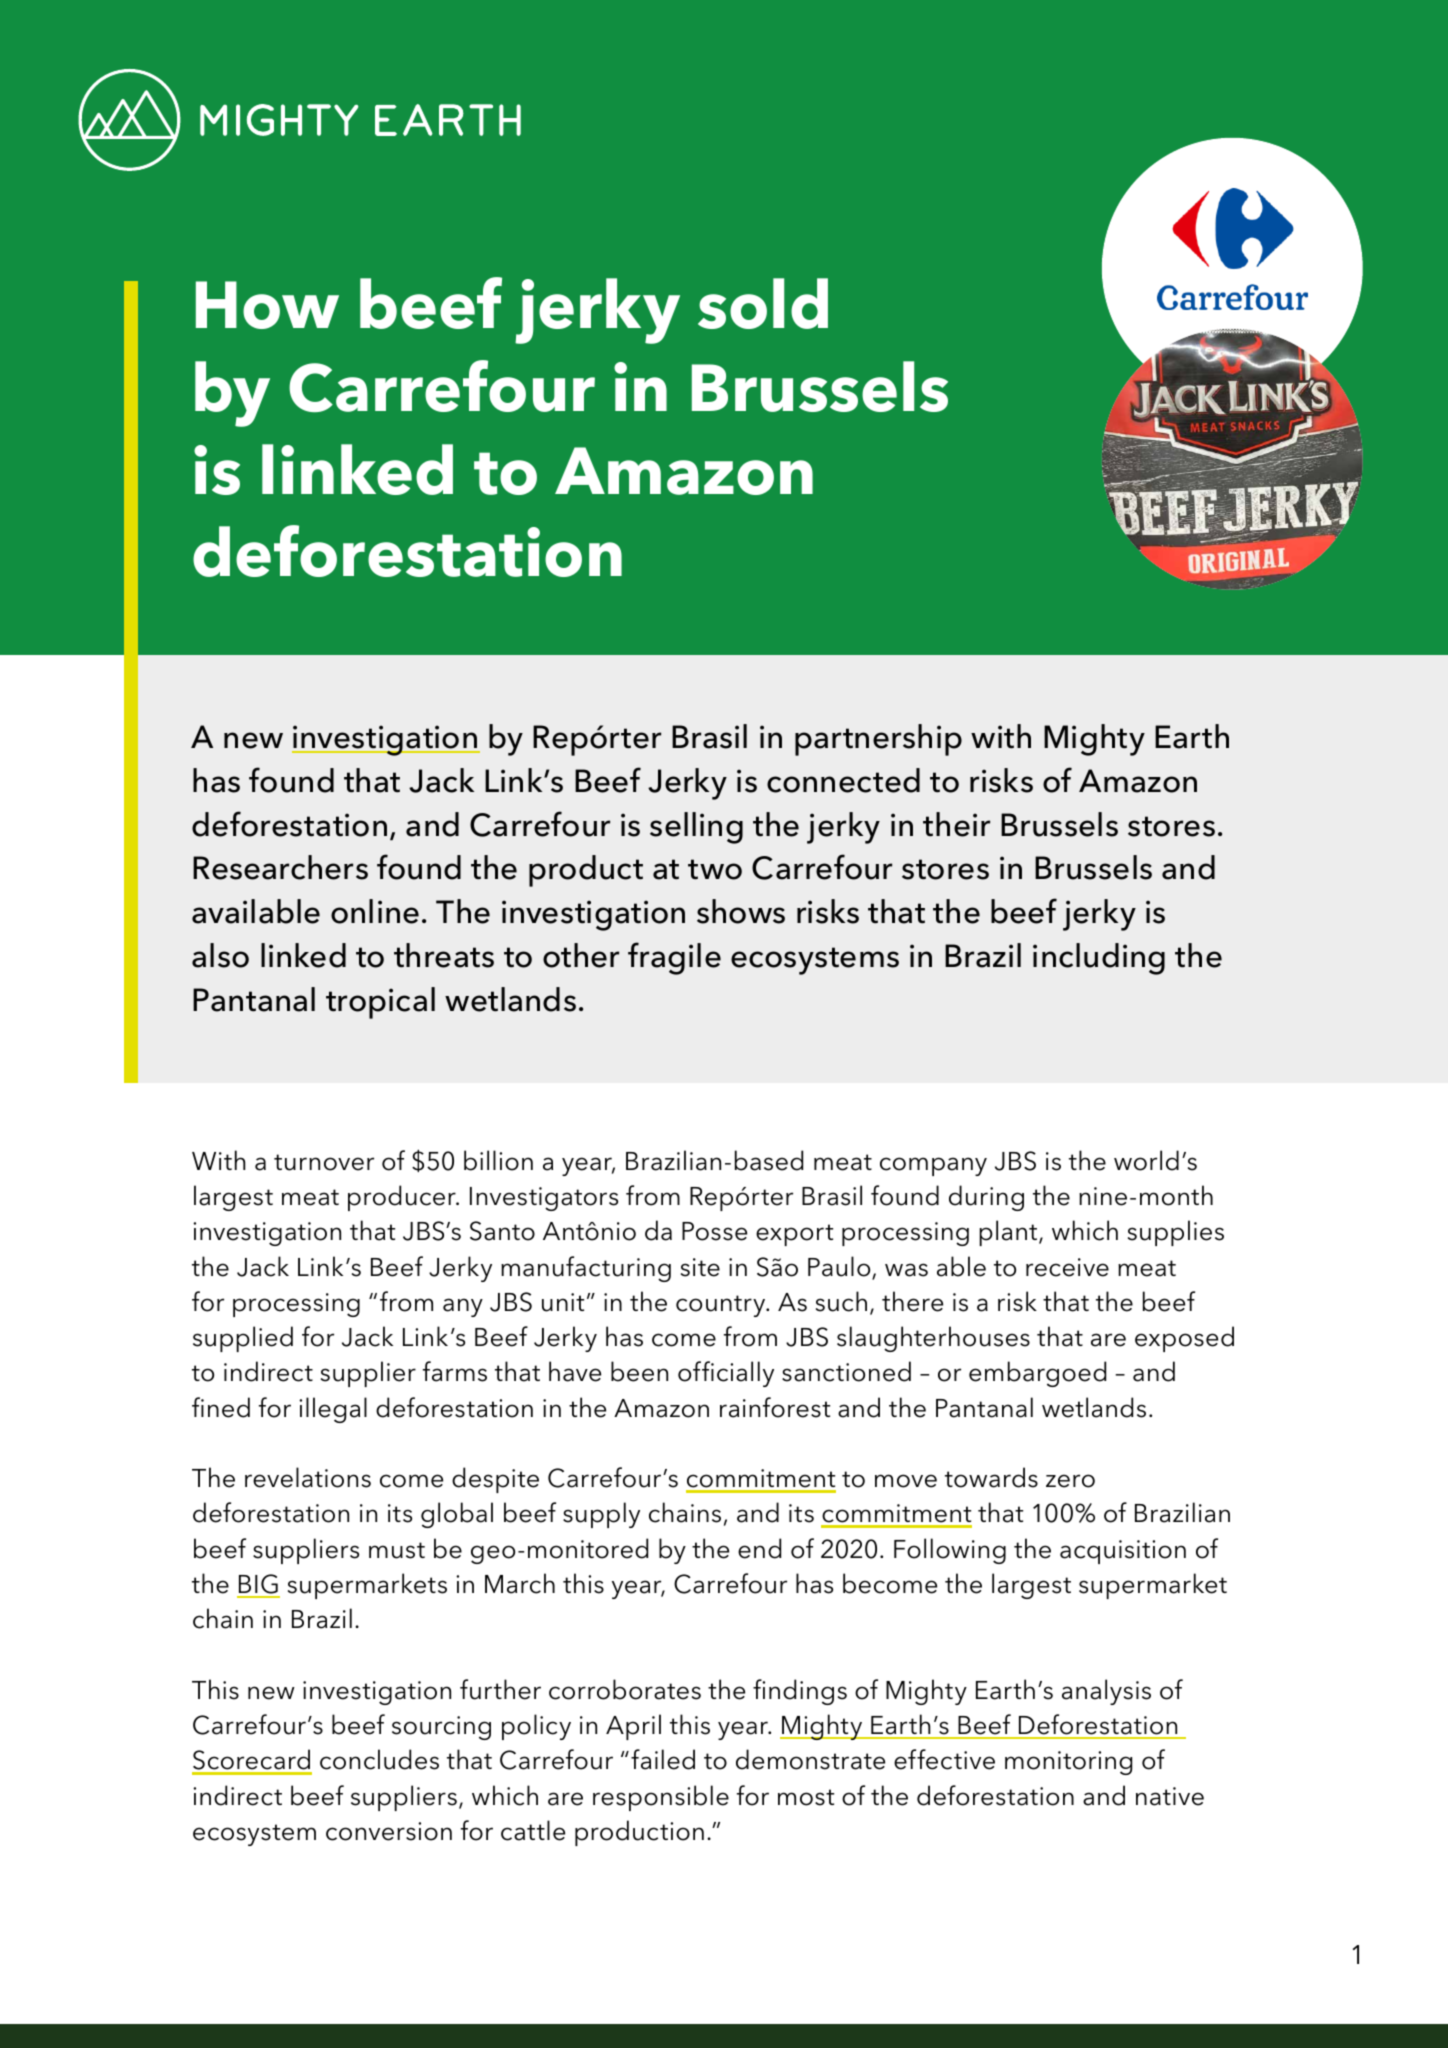  What do you see at coordinates (674, 958) in the screenshot?
I see `fragile` at bounding box center [674, 958].
